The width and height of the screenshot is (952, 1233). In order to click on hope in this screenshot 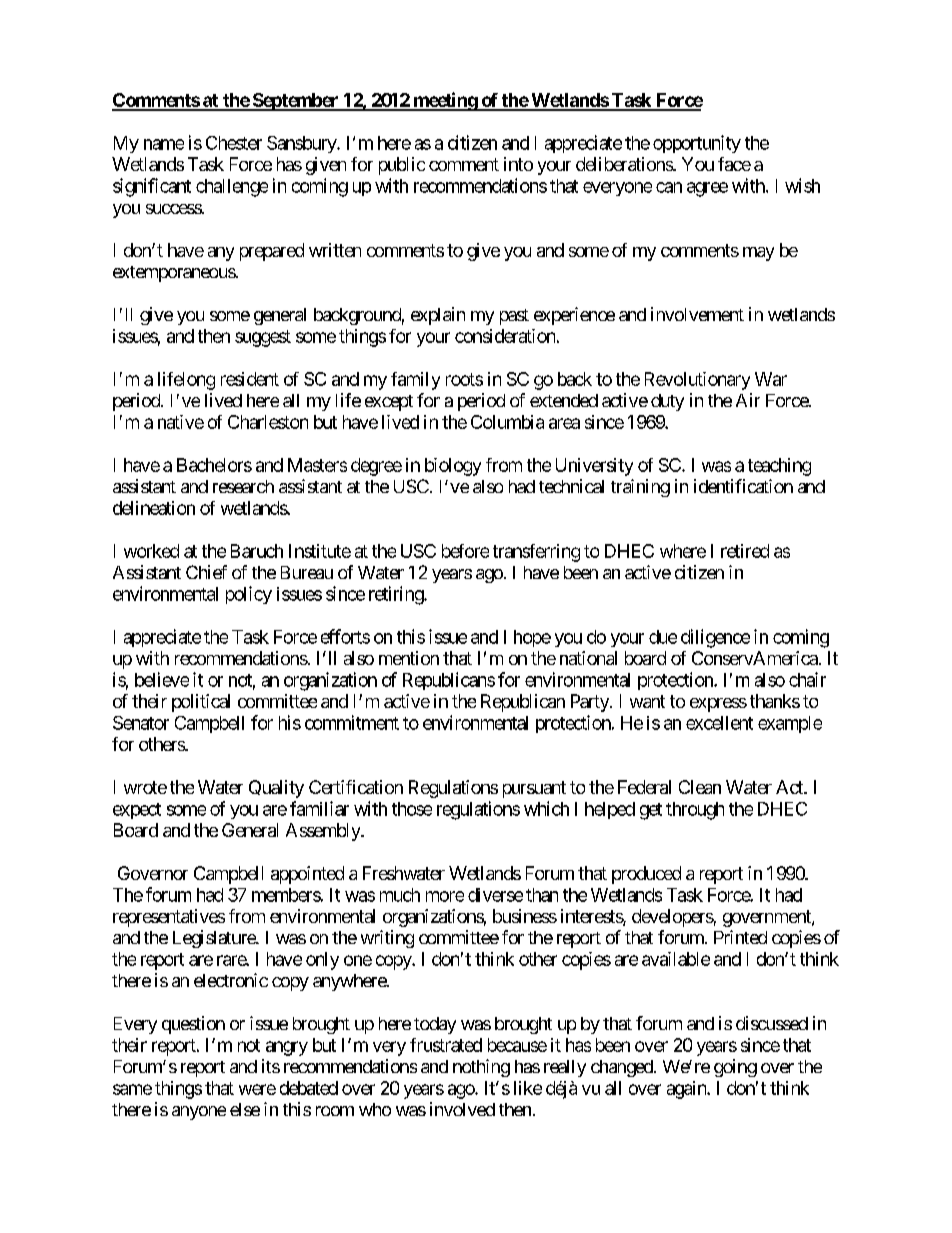, I will do `click(532, 638)`.
